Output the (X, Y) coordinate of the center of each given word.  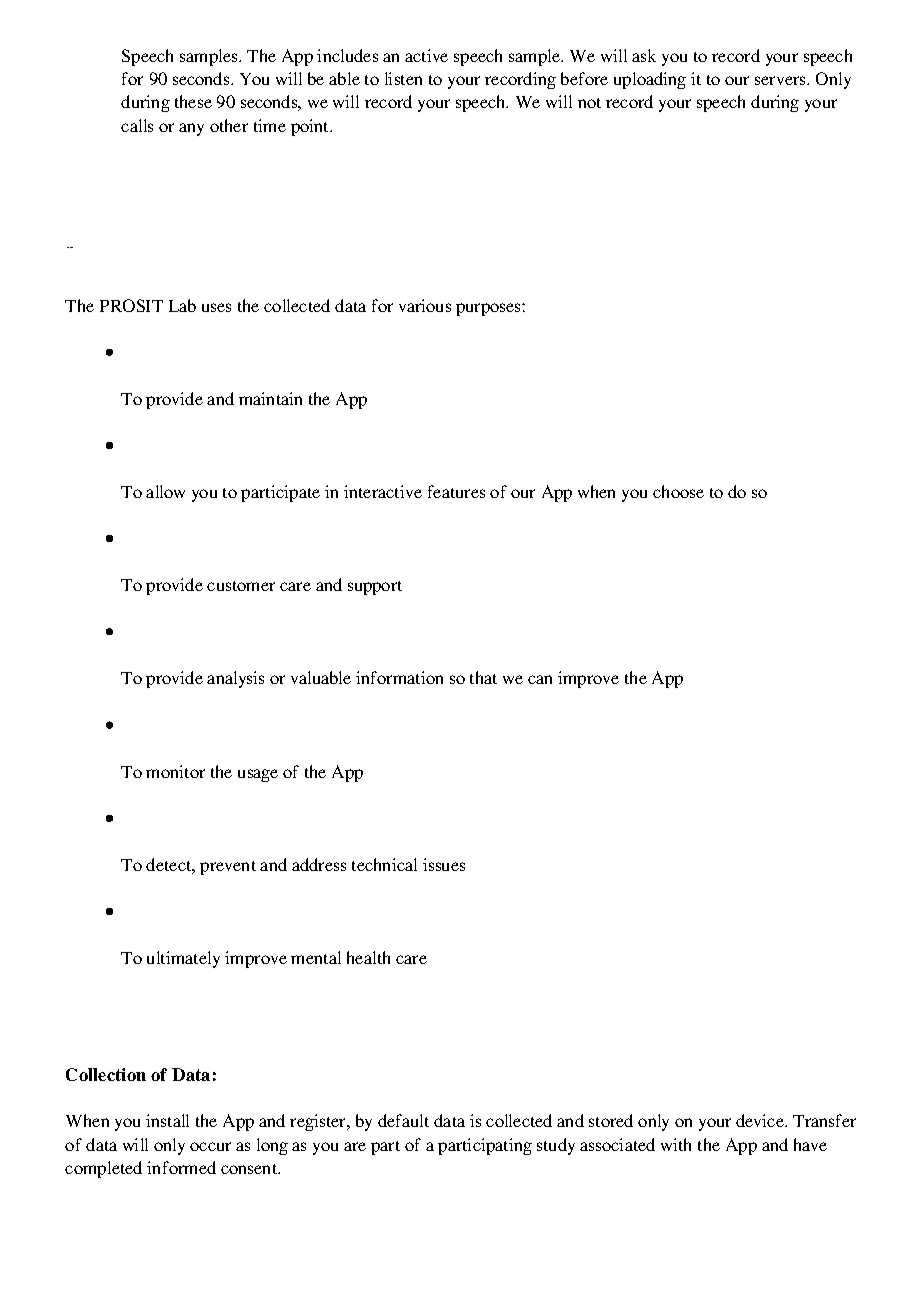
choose (678, 491)
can (540, 679)
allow (165, 491)
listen (403, 78)
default (403, 1120)
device (761, 1120)
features (456, 491)
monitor (175, 771)
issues (444, 864)
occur (210, 1146)
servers (781, 80)
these (193, 101)
